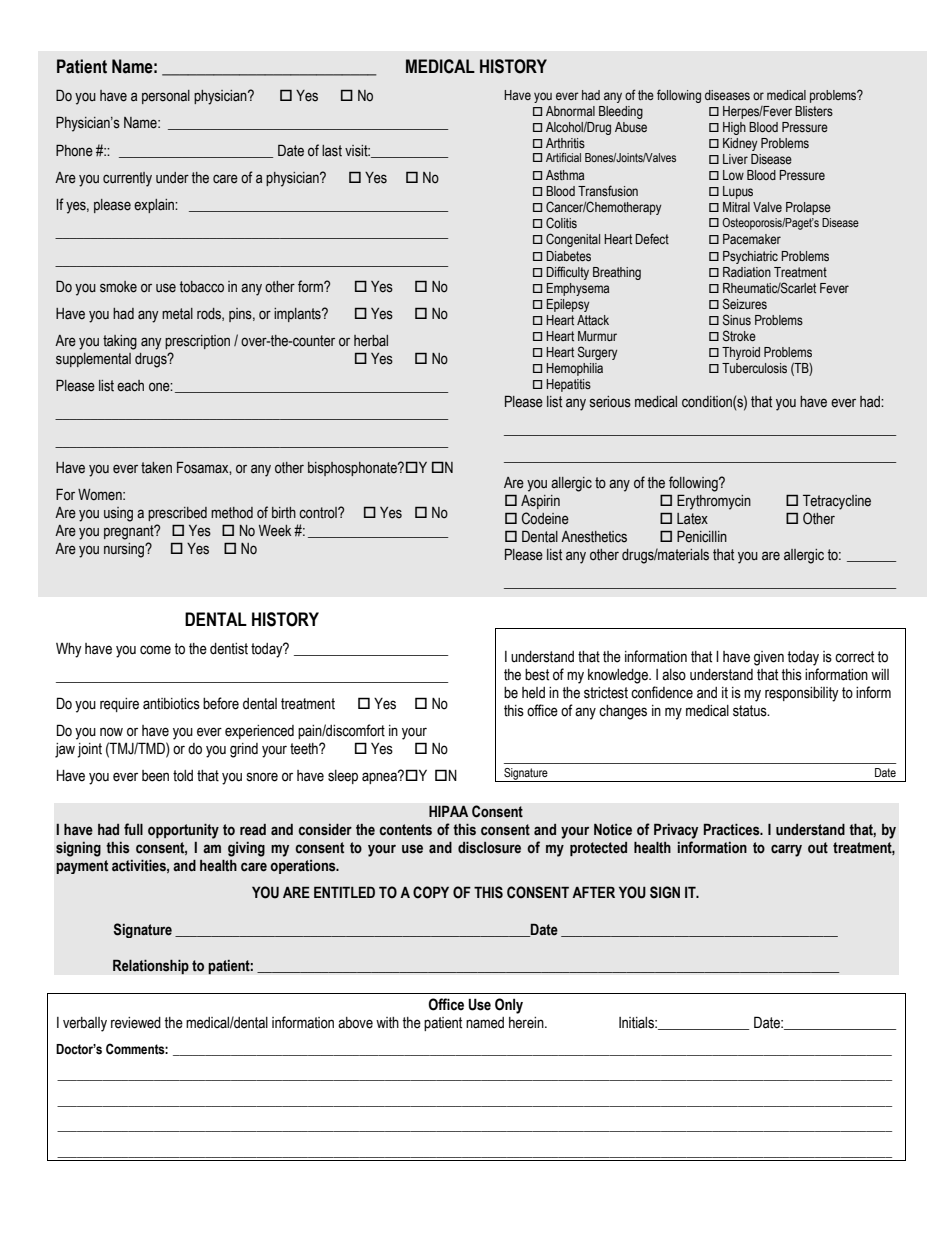  Describe the element at coordinates (509, 1006) in the page. I see `Only` at that location.
